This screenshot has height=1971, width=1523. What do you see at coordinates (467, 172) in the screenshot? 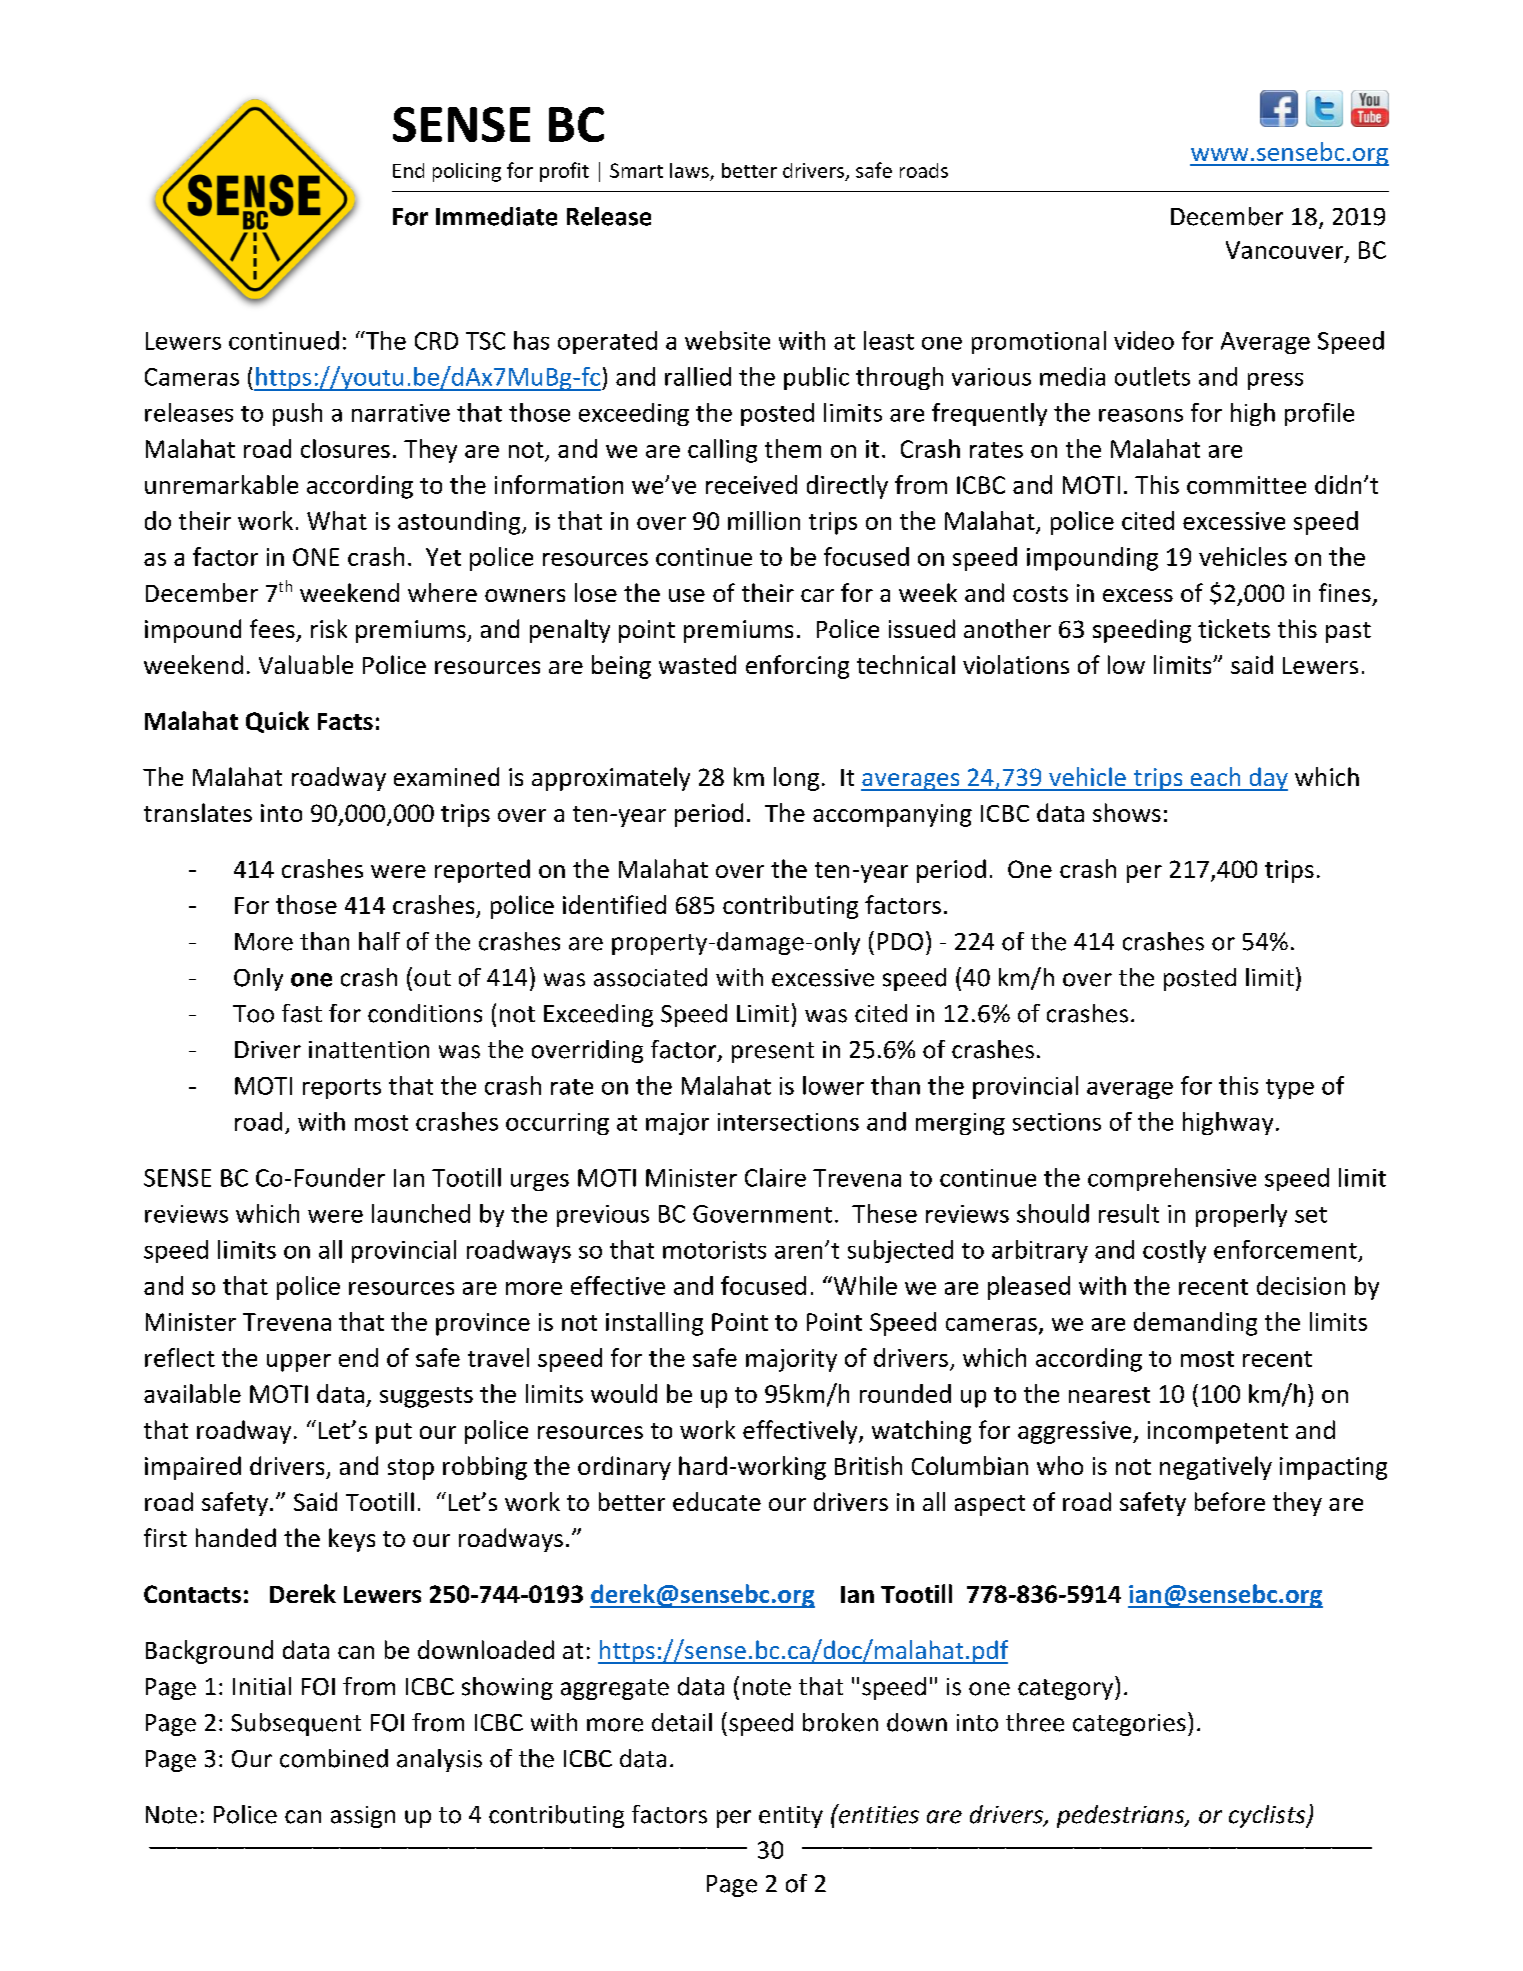
I see `policing` at bounding box center [467, 172].
